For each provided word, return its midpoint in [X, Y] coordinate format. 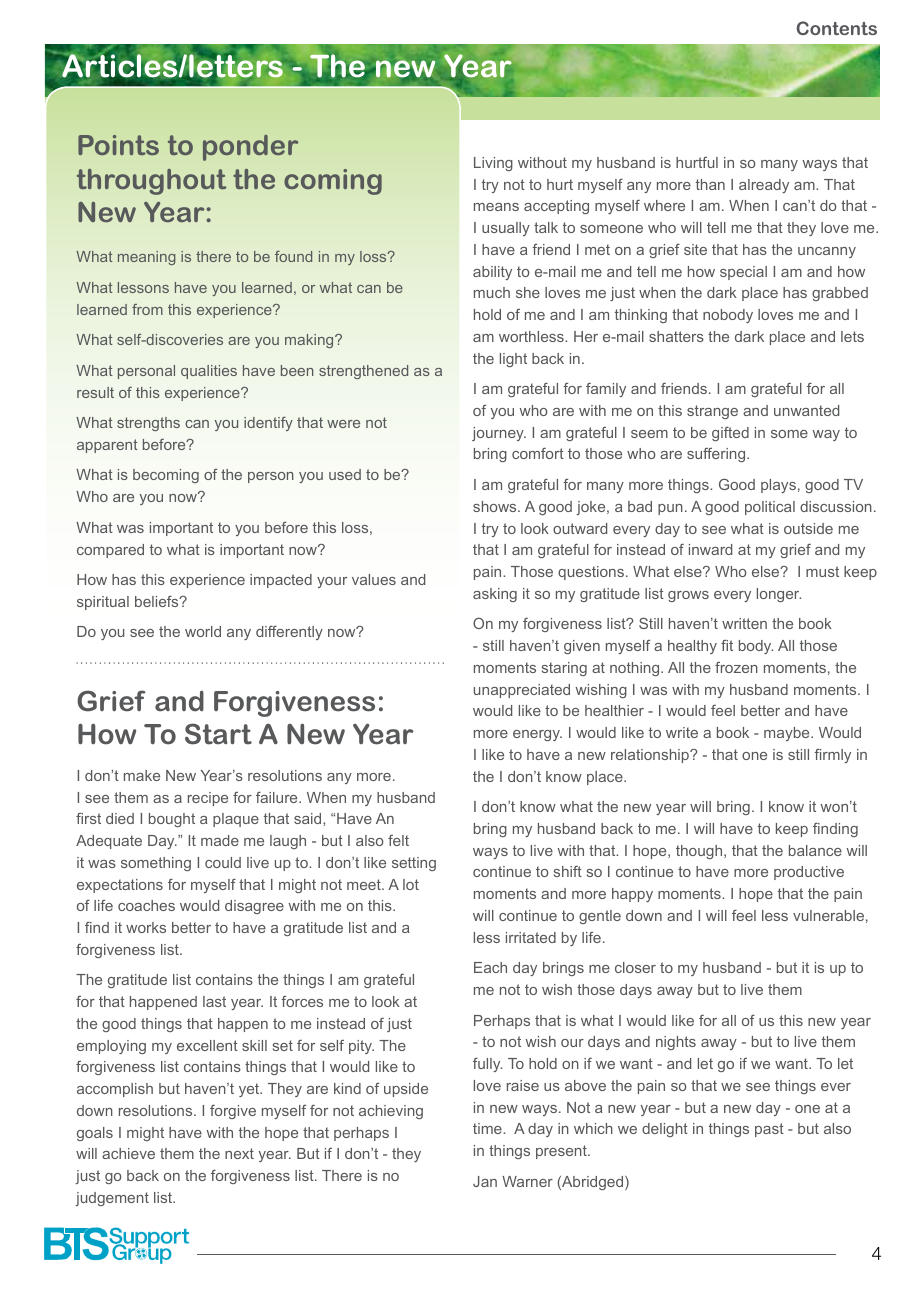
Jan [485, 1181]
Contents [836, 28]
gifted [730, 434]
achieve [128, 1153]
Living [493, 164]
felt [398, 840]
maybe [788, 734]
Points [118, 145]
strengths [148, 424]
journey [499, 434]
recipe [208, 799]
